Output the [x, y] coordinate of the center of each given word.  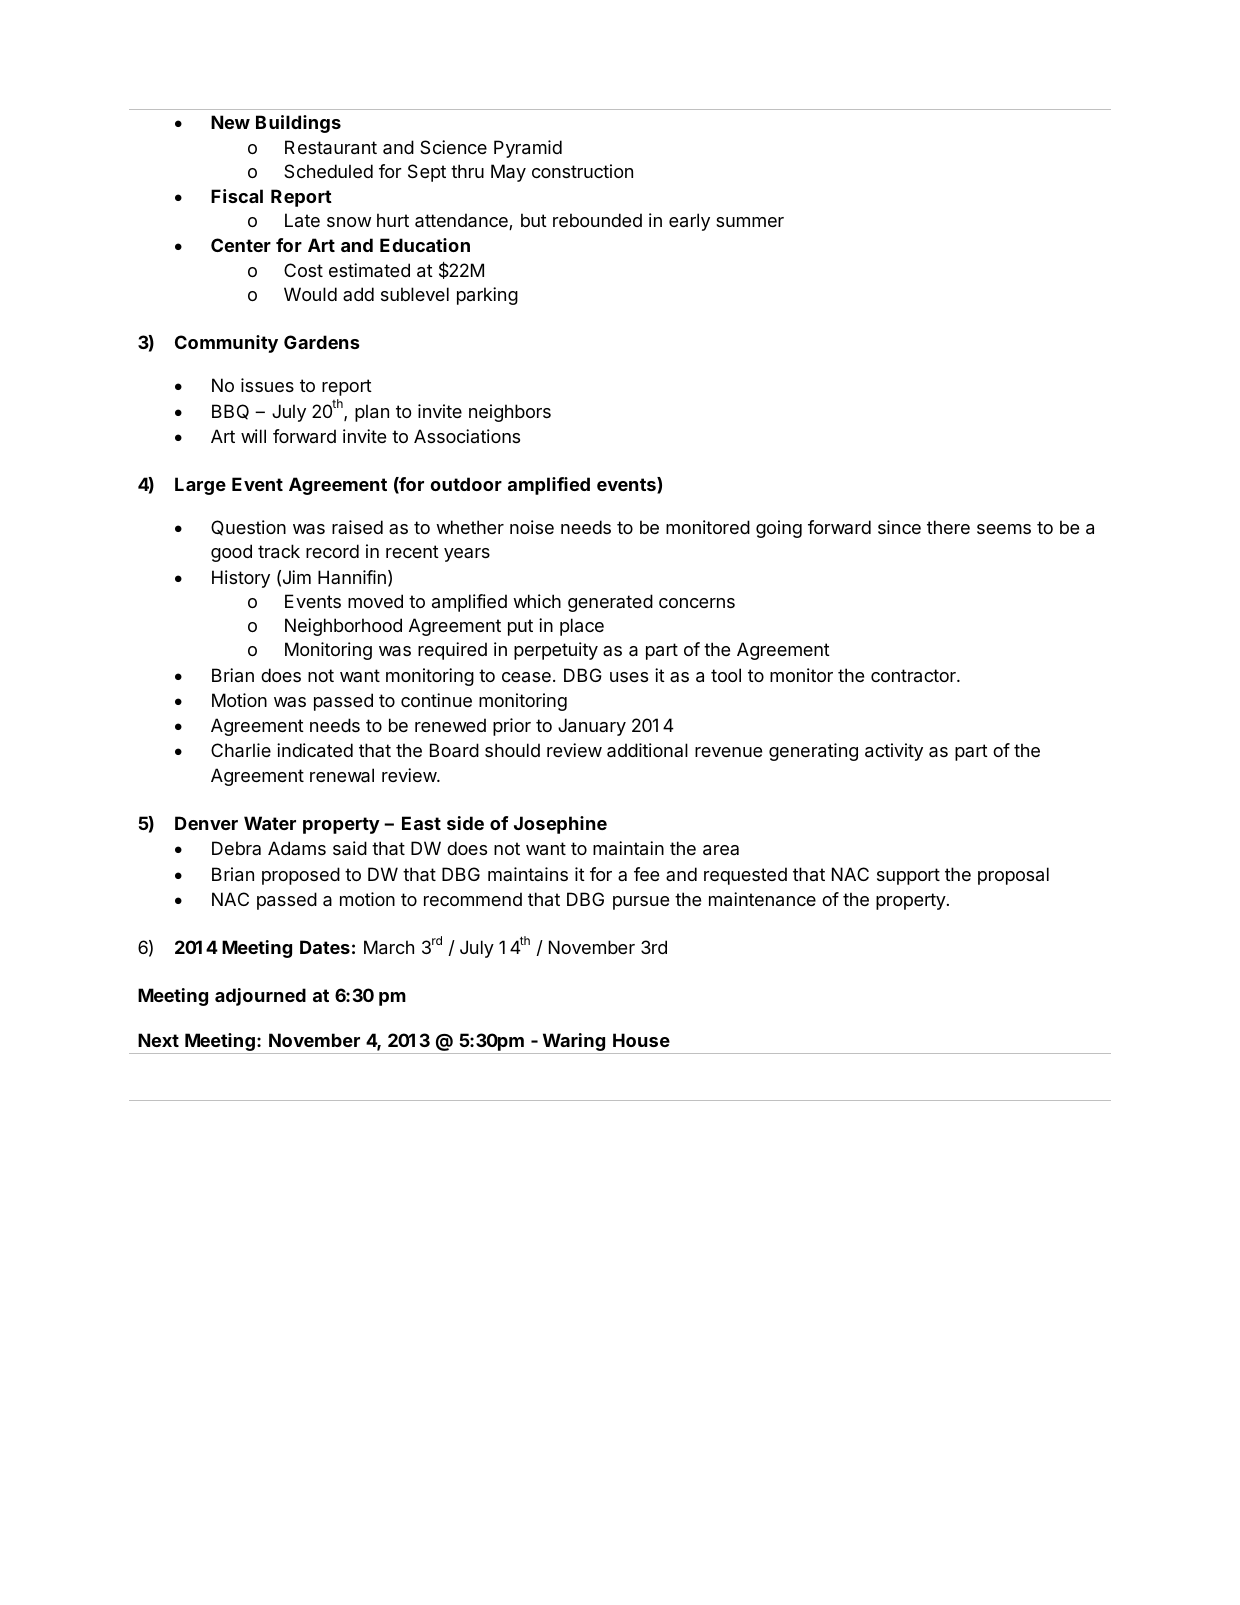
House [641, 1040]
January [592, 727]
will [253, 436]
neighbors [510, 413]
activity [894, 752]
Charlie [241, 750]
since [899, 527]
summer [750, 222]
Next [158, 1040]
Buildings [298, 124]
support [908, 876]
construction [582, 171]
